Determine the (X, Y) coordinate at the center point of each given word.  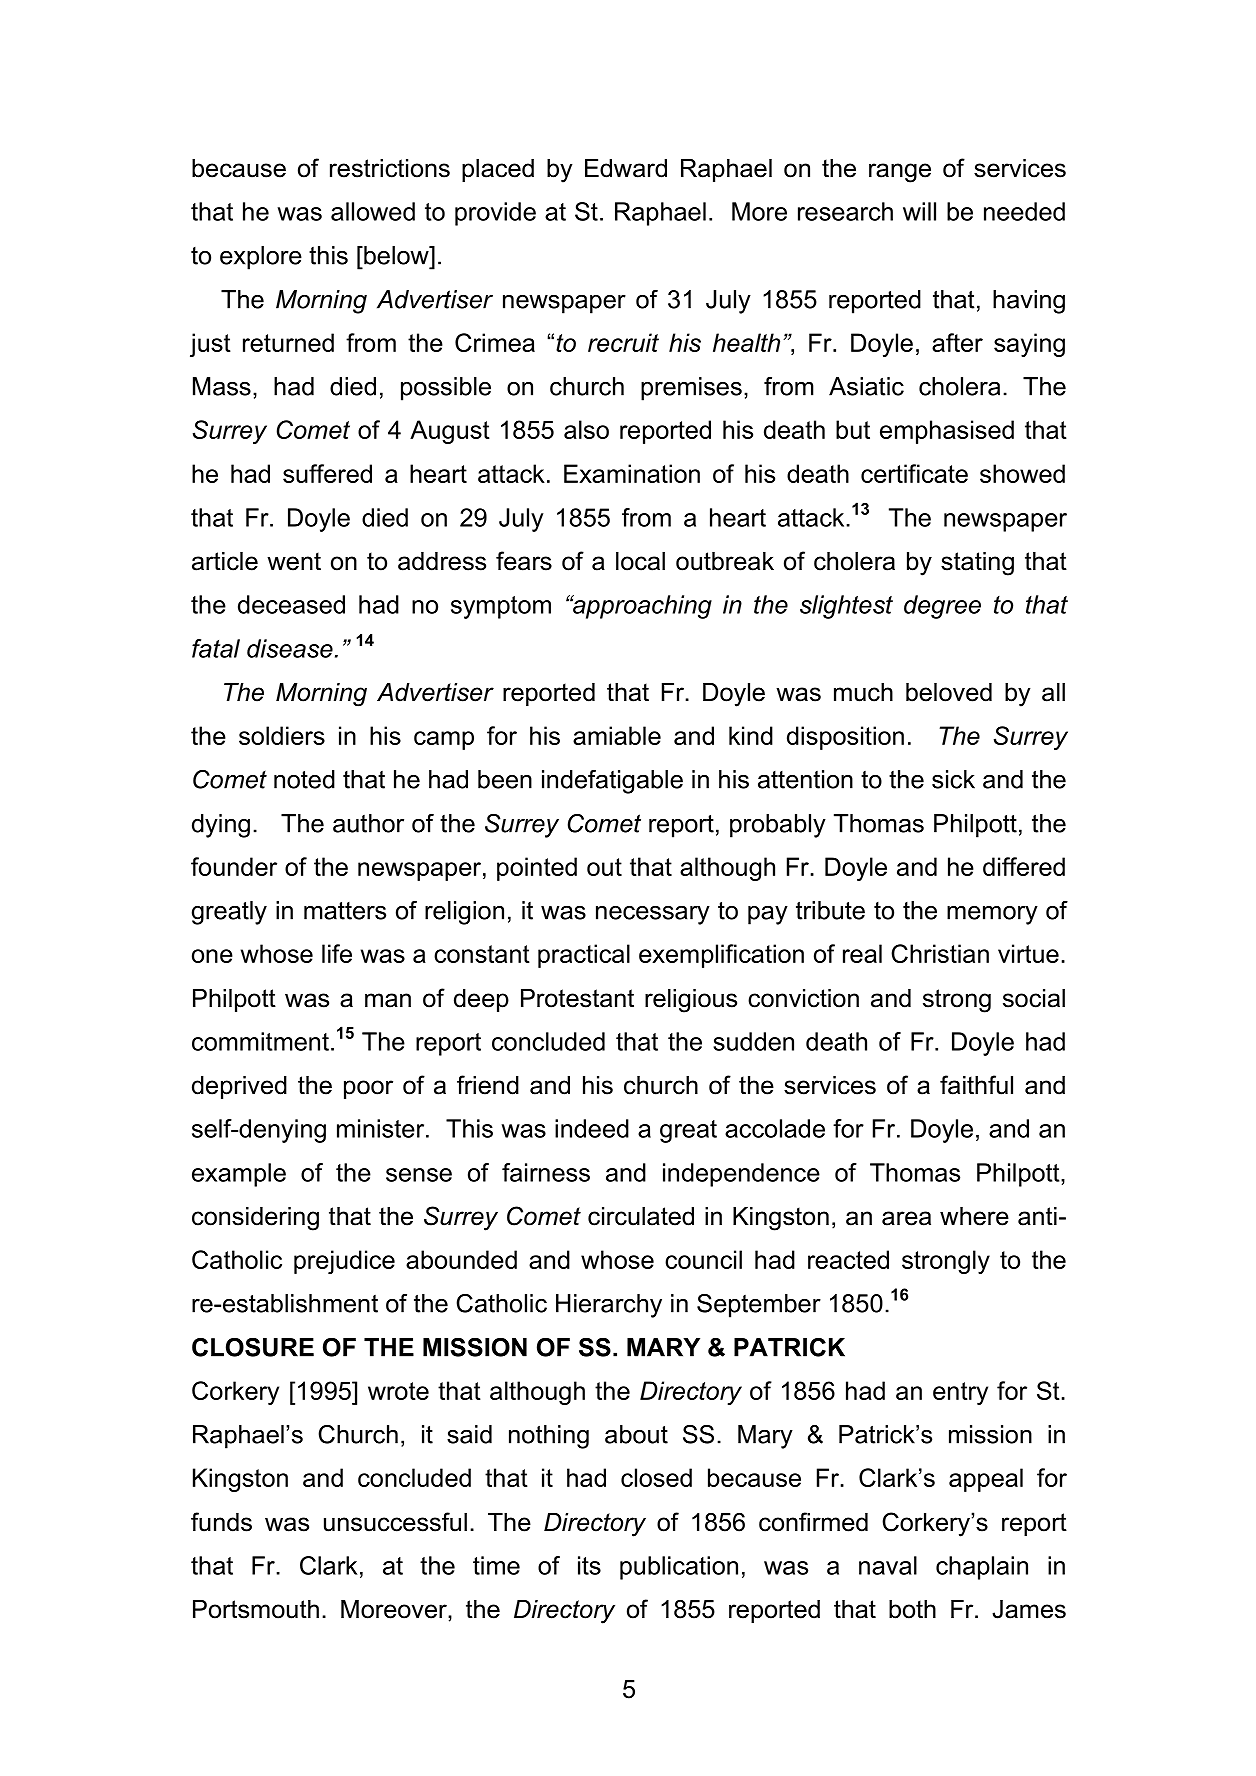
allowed (373, 211)
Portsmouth (256, 1609)
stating (977, 564)
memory (992, 915)
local (640, 561)
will (919, 211)
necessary (653, 915)
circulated (641, 1216)
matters (345, 911)
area (906, 1218)
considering (255, 1219)
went (294, 561)
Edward (626, 168)
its (589, 1565)
